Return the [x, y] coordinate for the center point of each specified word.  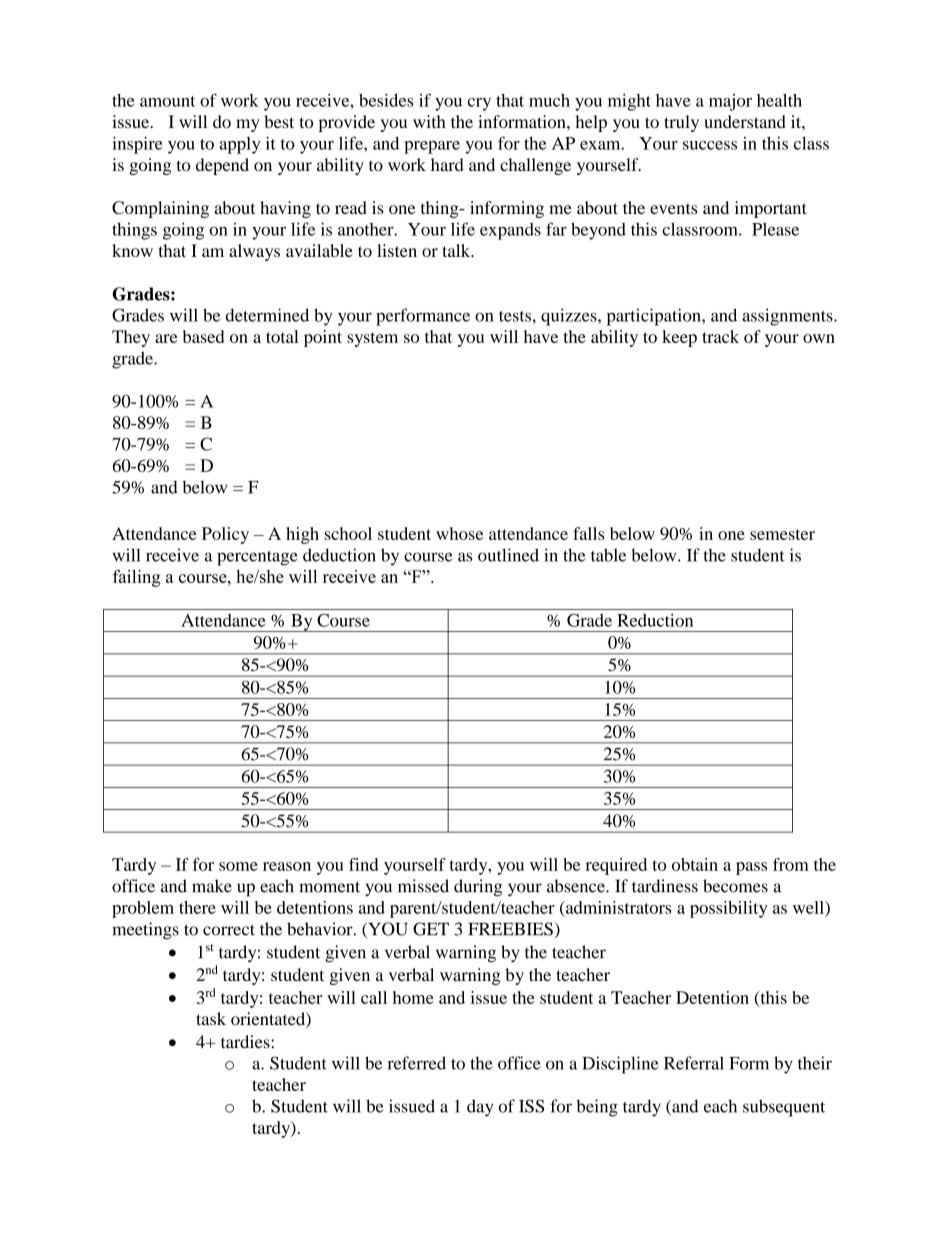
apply [240, 145]
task [211, 1019]
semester [782, 534]
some [238, 866]
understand [745, 121]
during [478, 888]
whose [459, 533]
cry [479, 104]
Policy [225, 535]
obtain [695, 864]
